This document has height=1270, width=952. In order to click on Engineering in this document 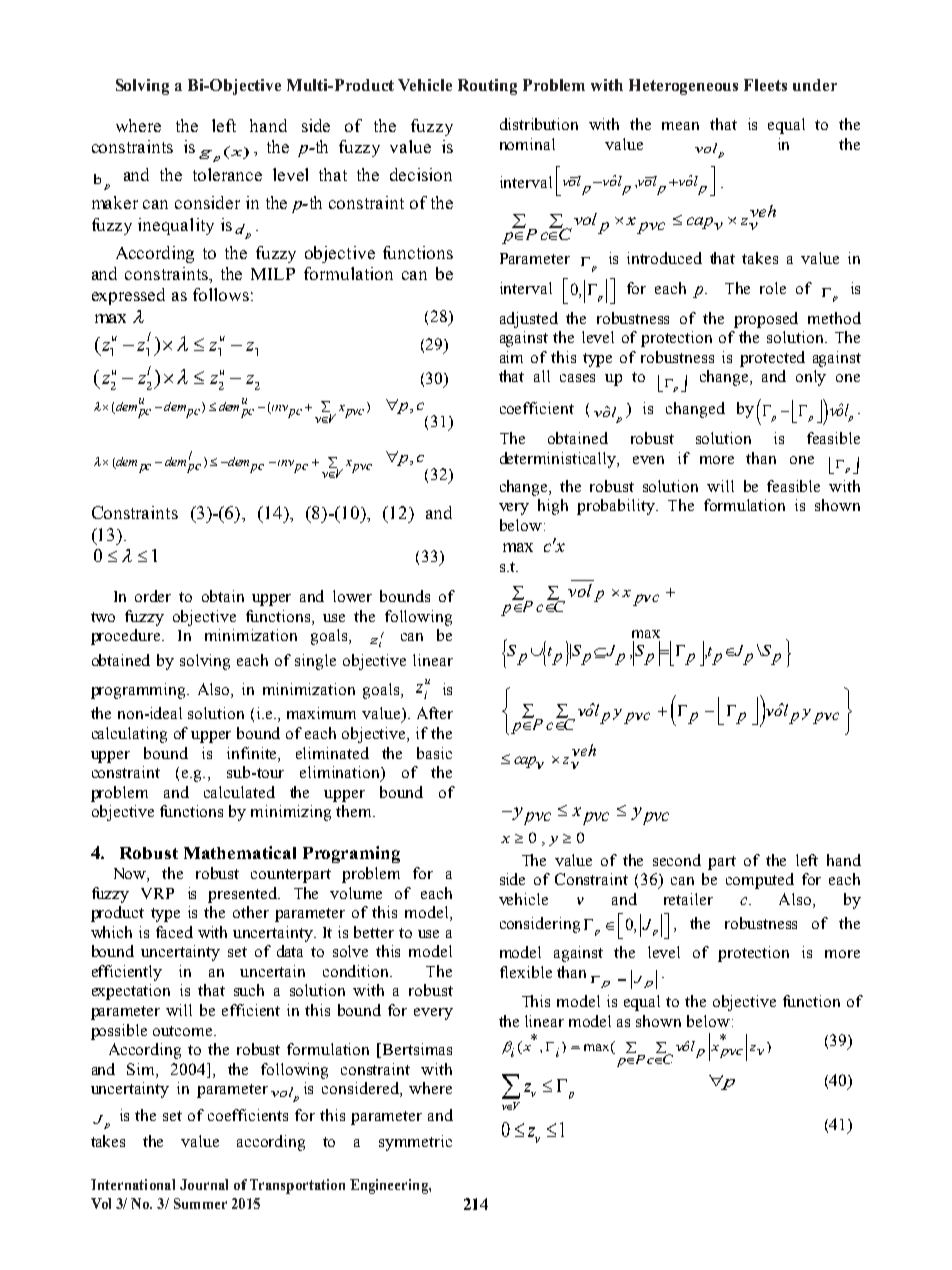, I will do `click(390, 1186)`.
